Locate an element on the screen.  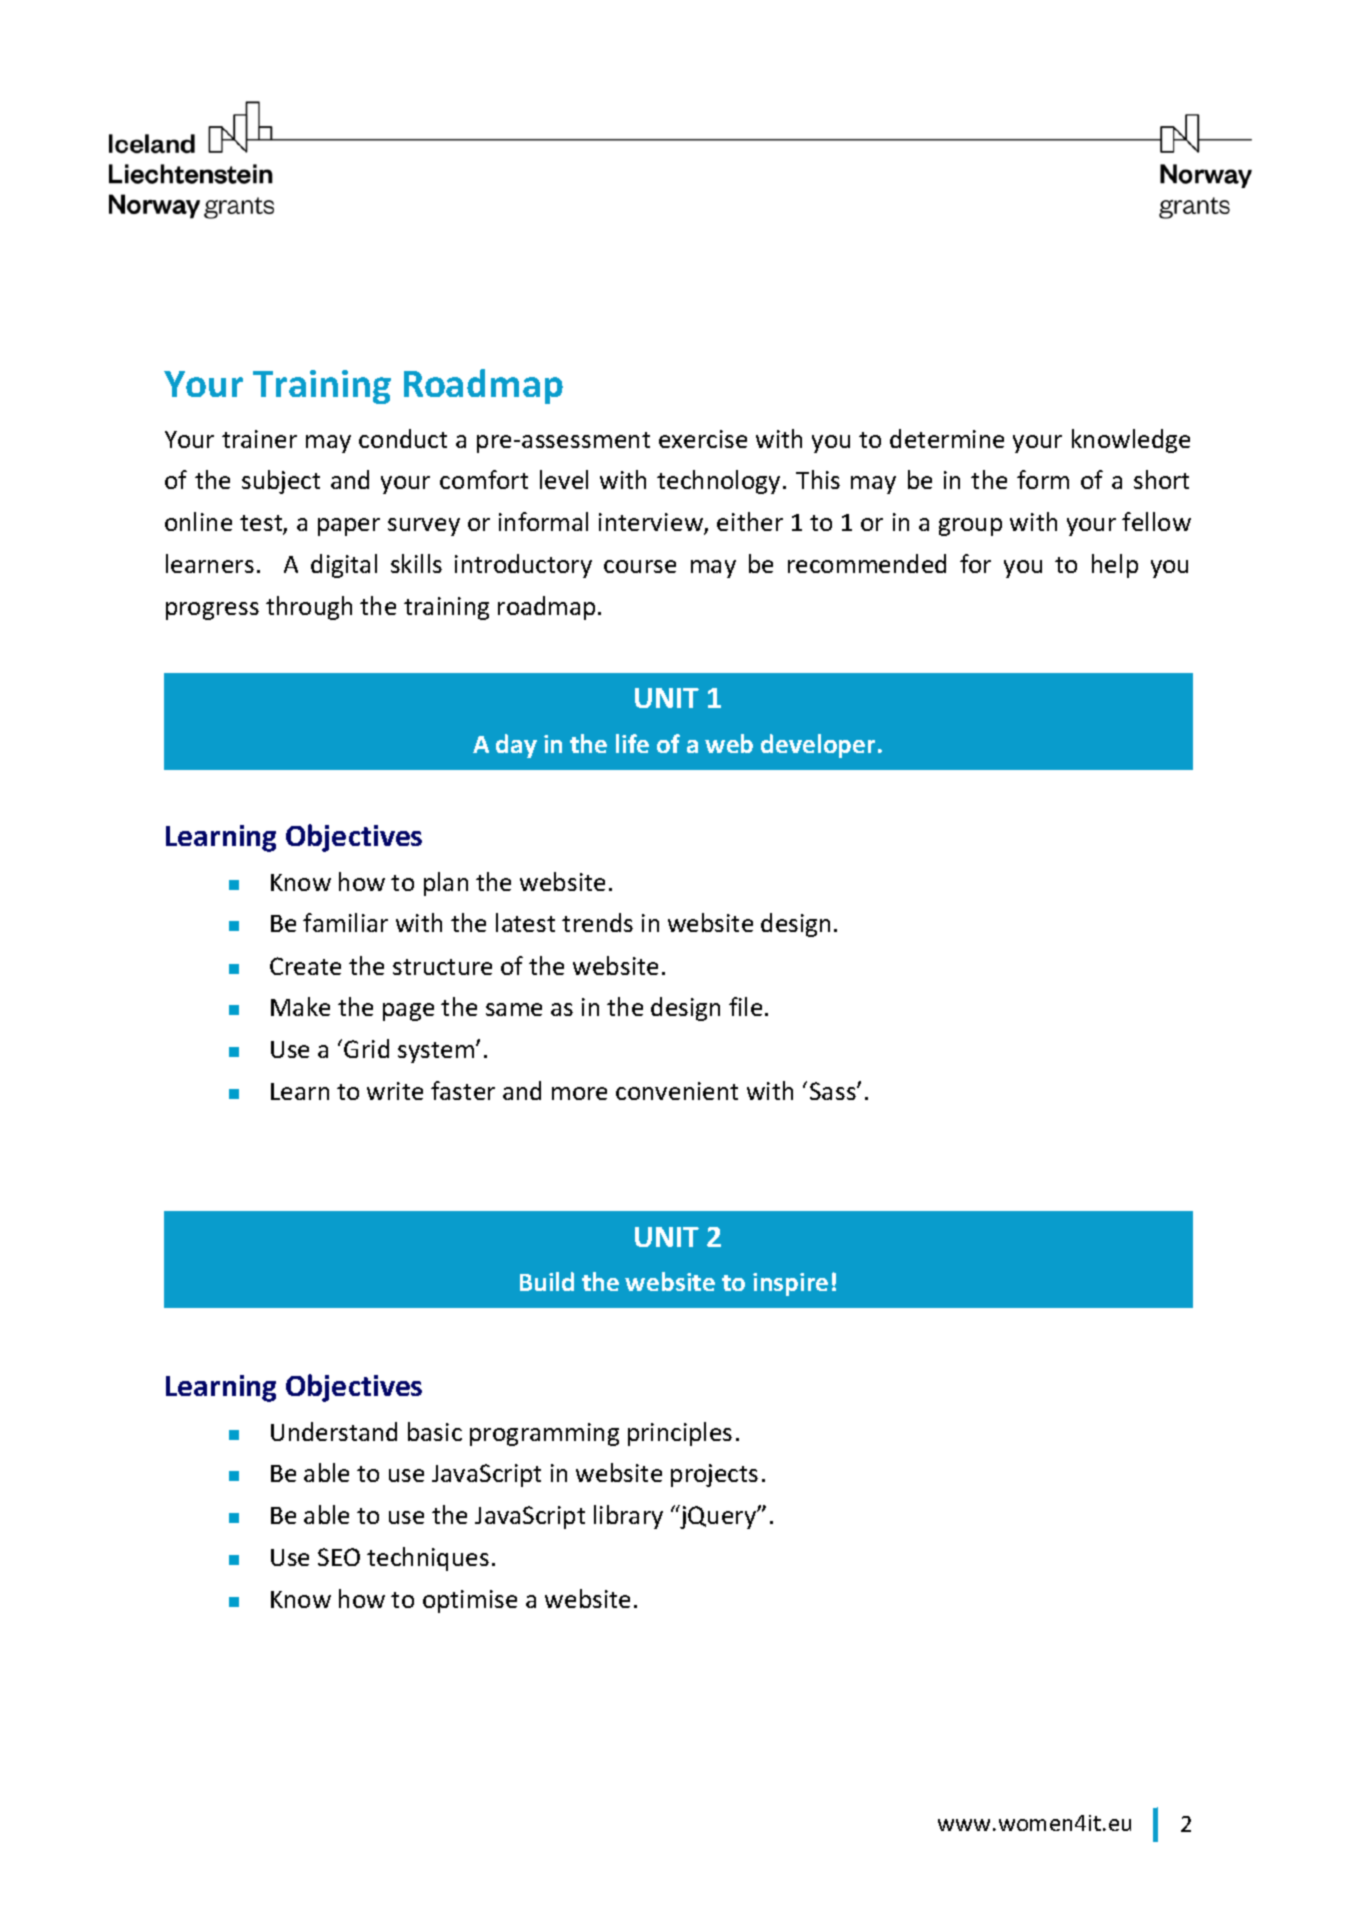
developer is located at coordinates (818, 746).
